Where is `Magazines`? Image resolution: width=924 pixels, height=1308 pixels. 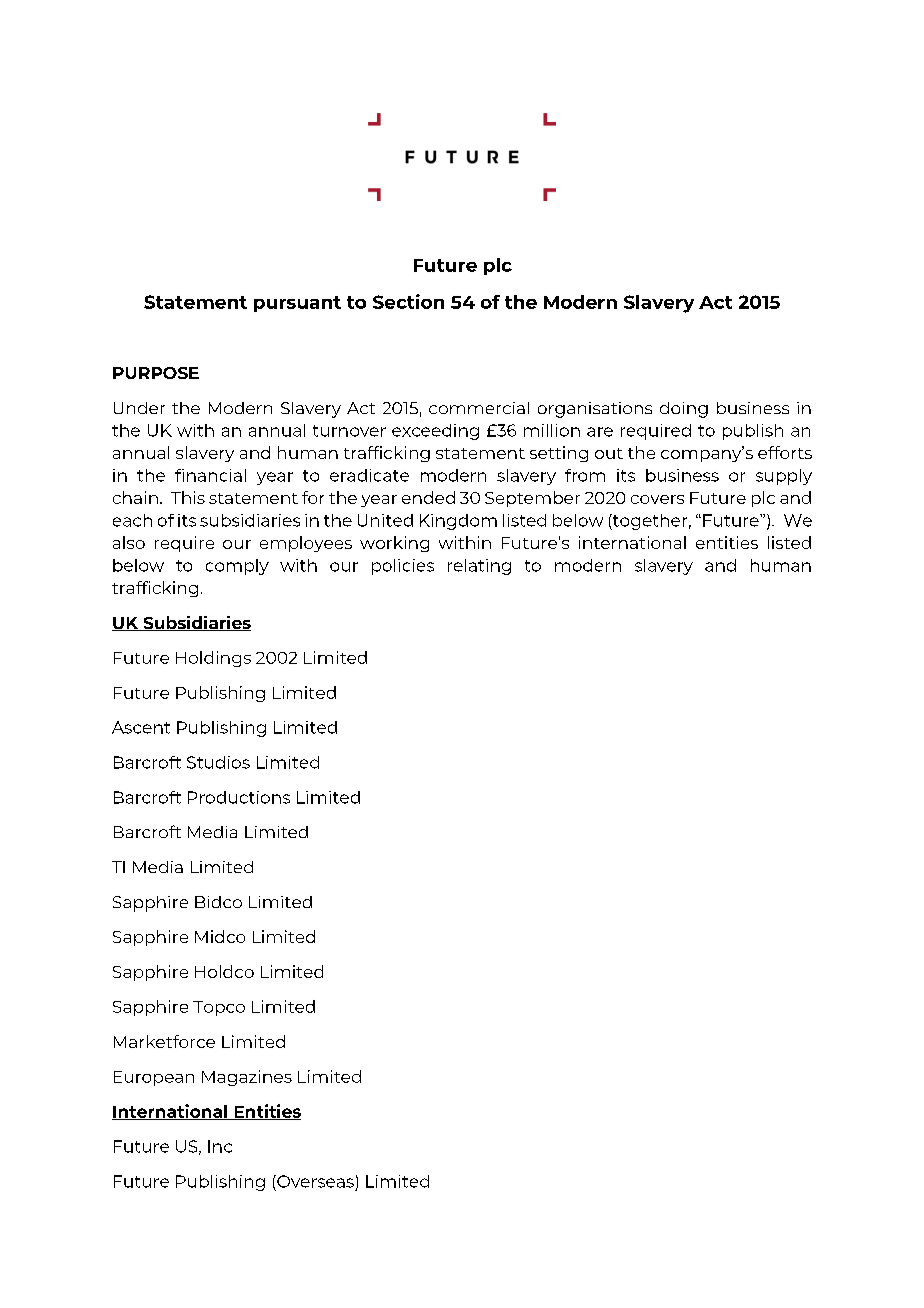
Magazines is located at coordinates (247, 1078).
